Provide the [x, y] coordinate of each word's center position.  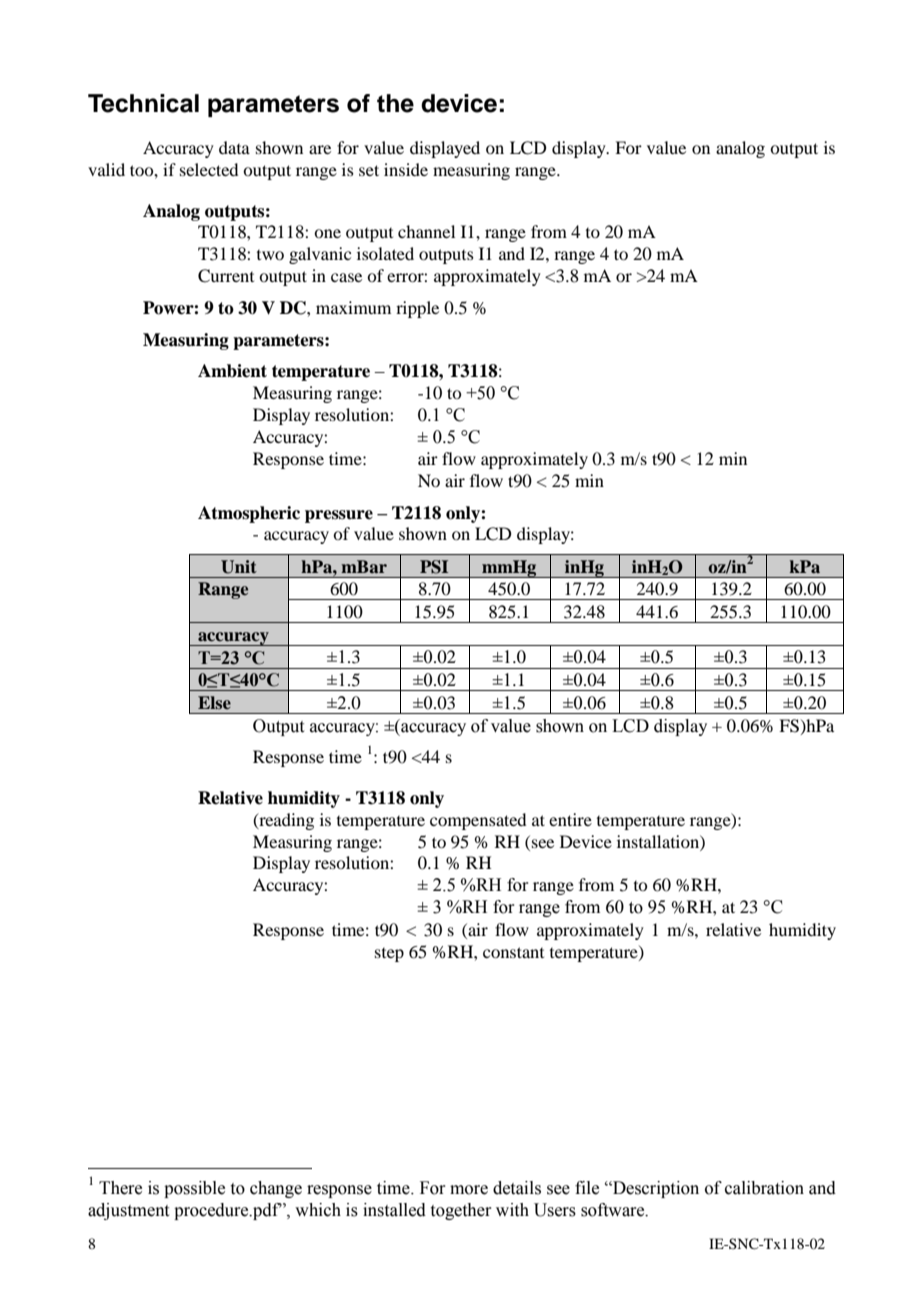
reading [285, 821]
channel [426, 231]
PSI [434, 567]
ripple [417, 309]
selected [209, 169]
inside [406, 169]
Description [655, 1189]
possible [194, 1189]
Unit [239, 567]
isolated [385, 253]
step [389, 955]
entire [570, 819]
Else [214, 702]
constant [513, 952]
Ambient [232, 371]
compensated [478, 821]
